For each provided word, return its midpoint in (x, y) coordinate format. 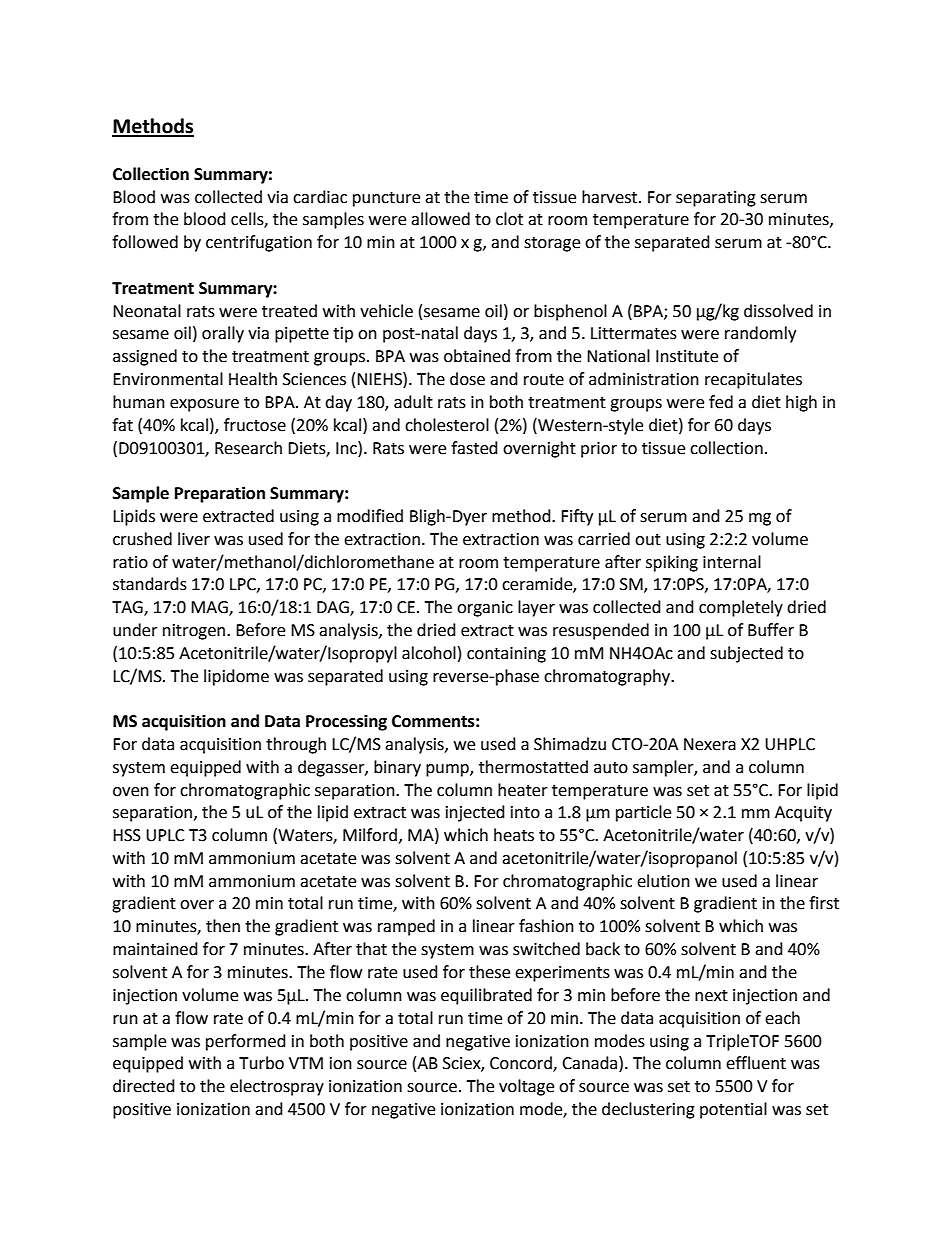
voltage (526, 1087)
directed (144, 1086)
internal (732, 562)
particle (643, 813)
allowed (440, 219)
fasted (474, 448)
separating (716, 199)
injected (475, 813)
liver (194, 539)
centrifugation (259, 243)
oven (131, 792)
